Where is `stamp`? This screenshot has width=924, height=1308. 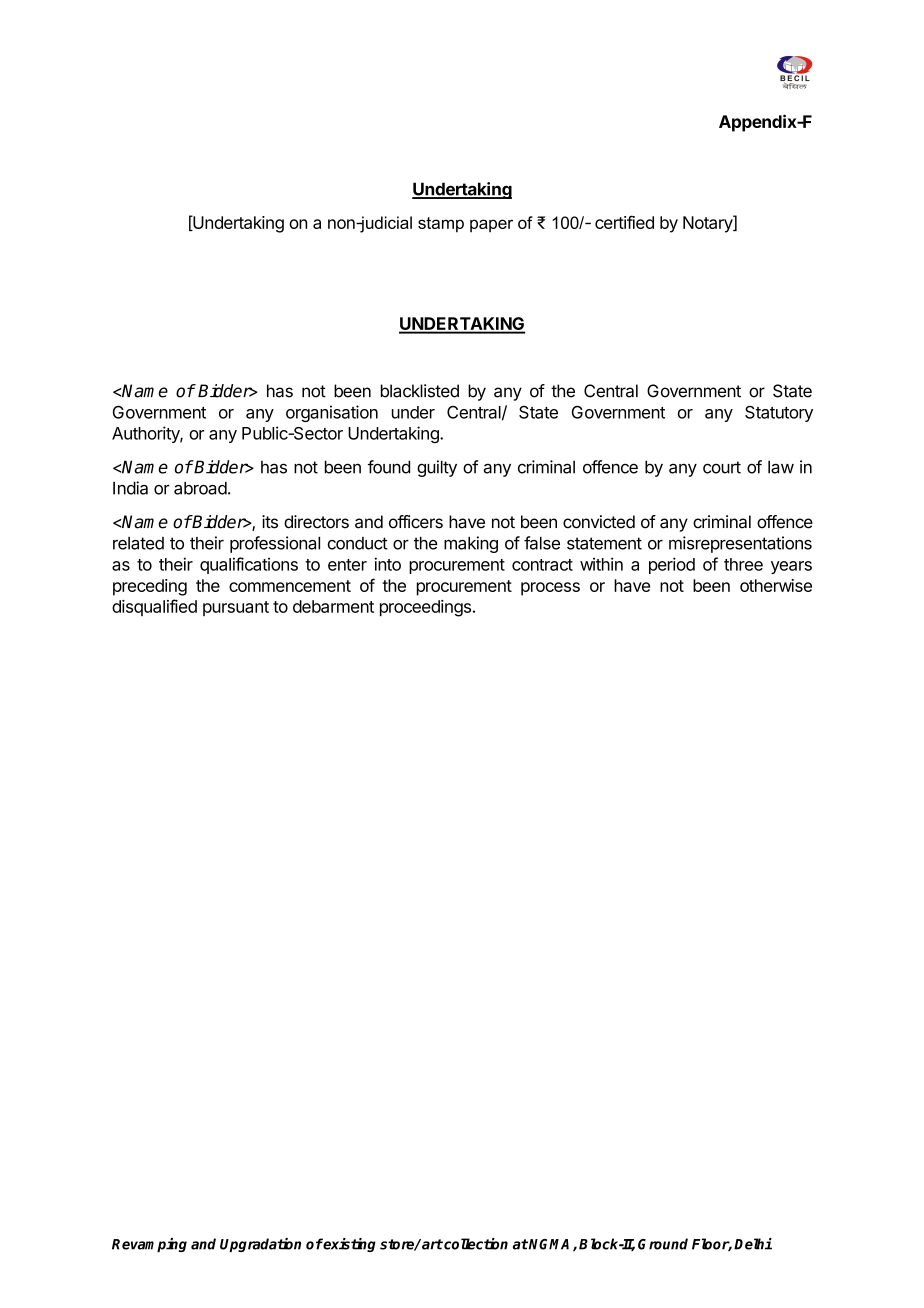 stamp is located at coordinates (441, 225).
